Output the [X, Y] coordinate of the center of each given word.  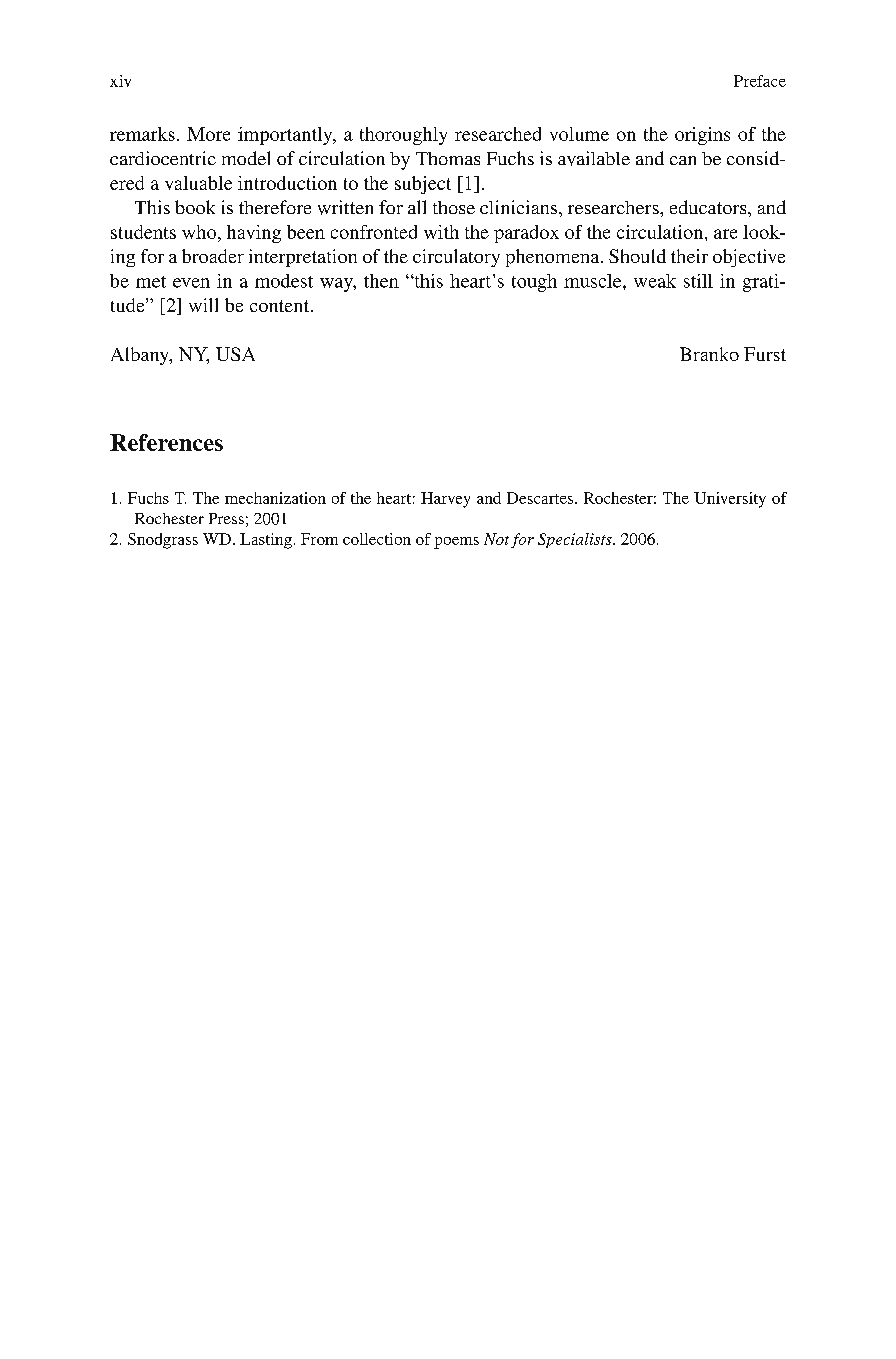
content [281, 306]
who [200, 232]
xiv [120, 81]
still [698, 281]
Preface [760, 81]
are [725, 234]
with [441, 232]
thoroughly [403, 136]
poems [456, 543]
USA [235, 354]
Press [226, 518]
